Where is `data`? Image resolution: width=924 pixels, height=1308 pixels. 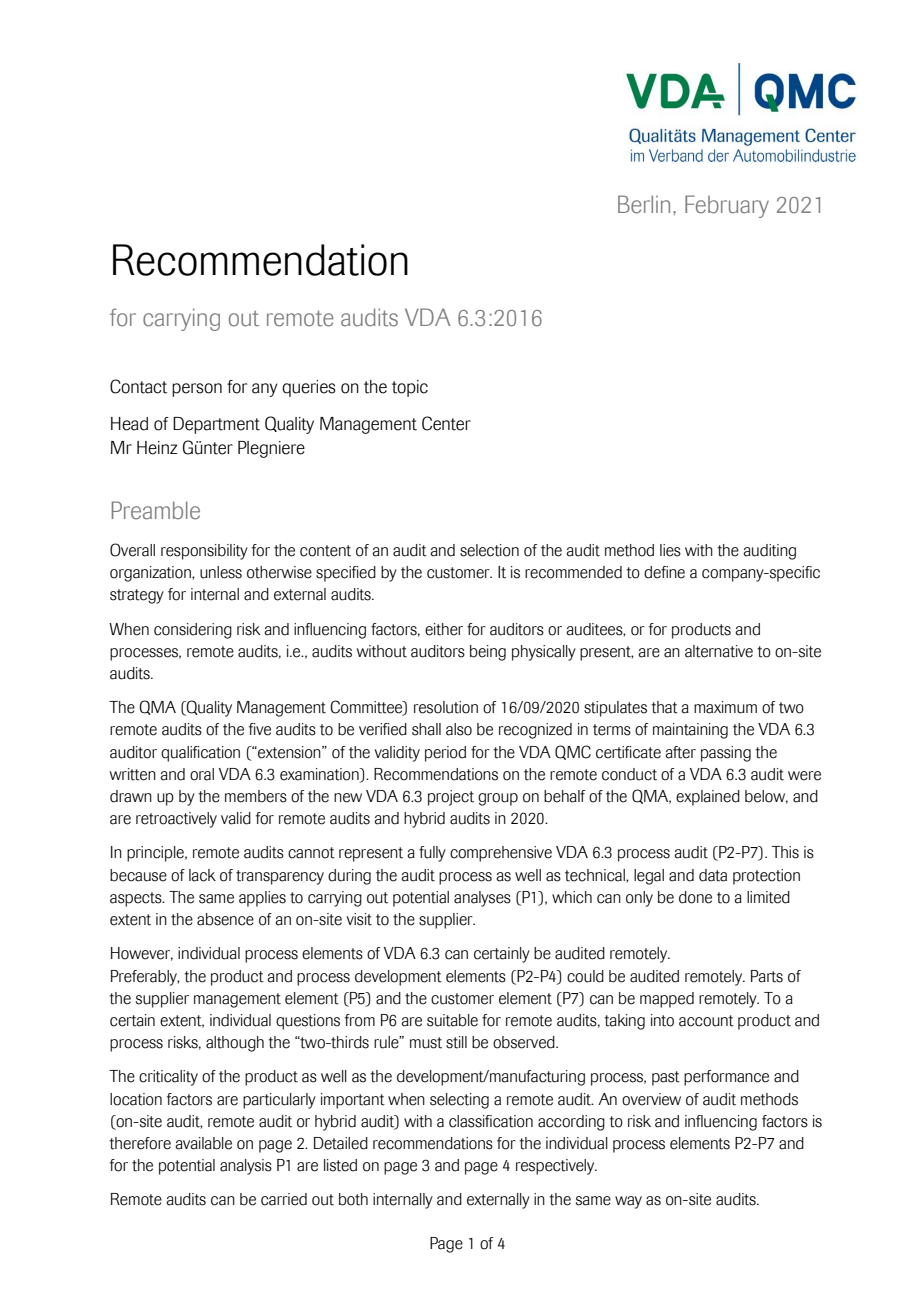 data is located at coordinates (713, 875).
